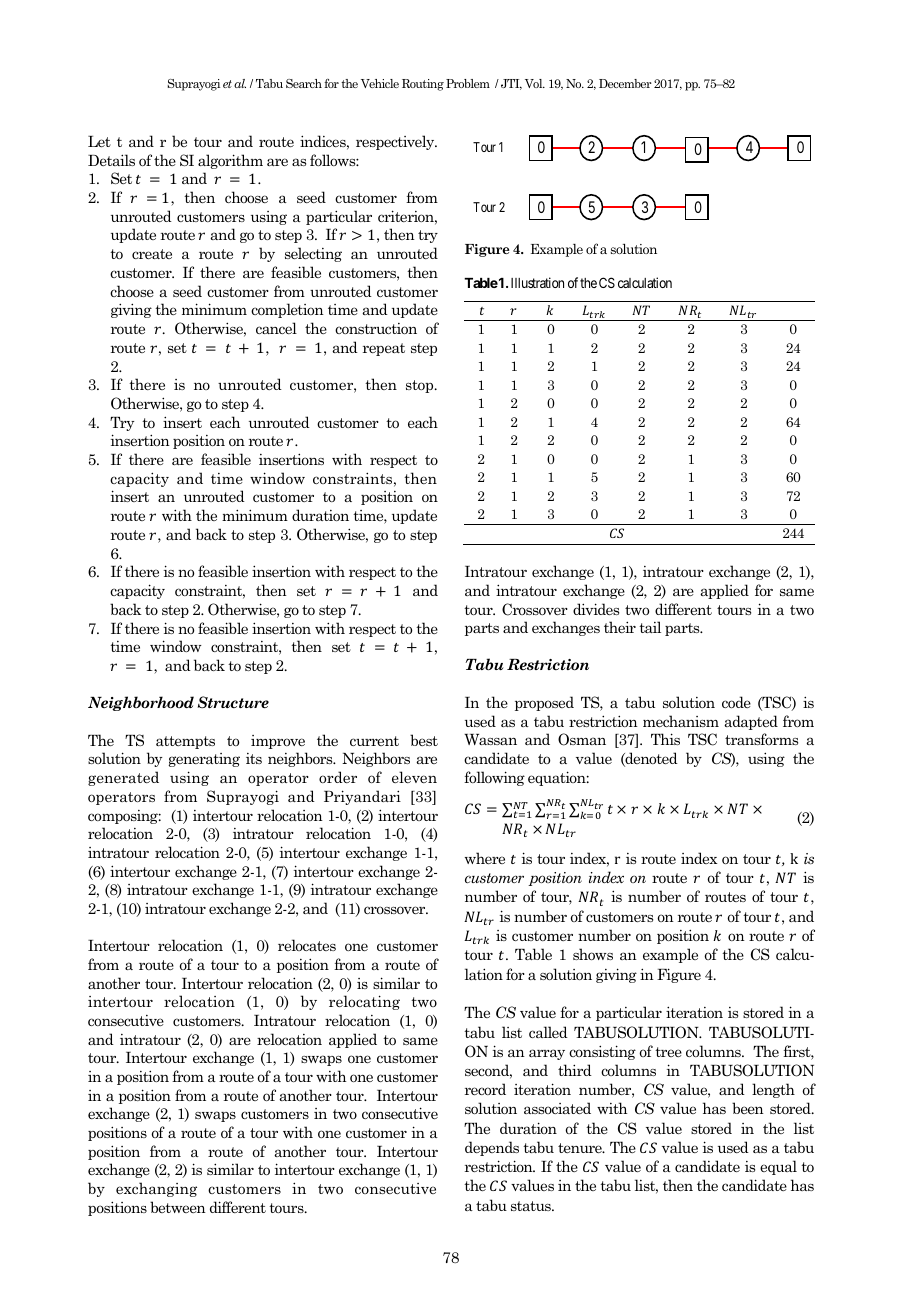 The image size is (924, 1308). Describe the element at coordinates (276, 328) in the page. I see `cancel` at that location.
